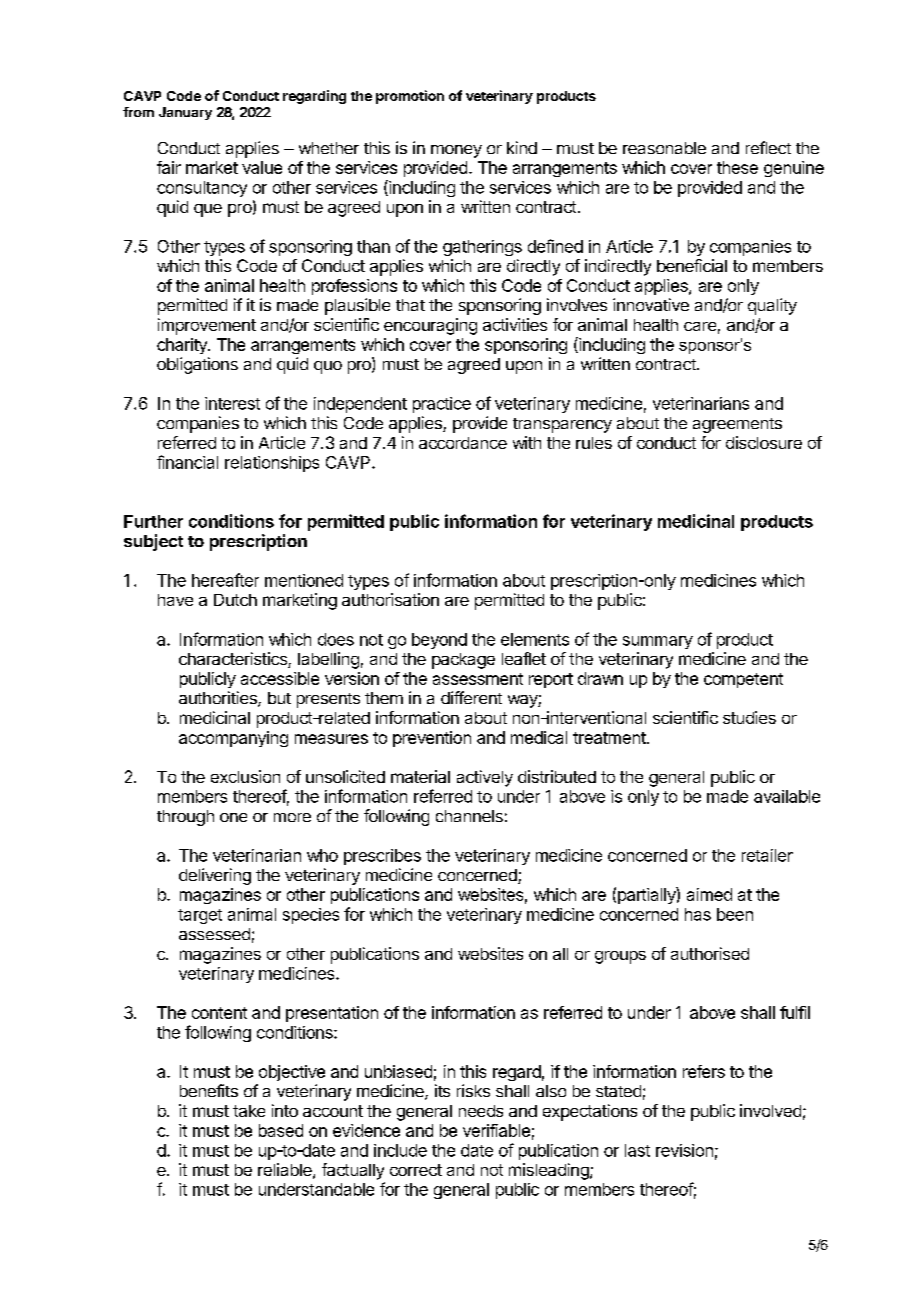 This document has height=1308, width=924. What do you see at coordinates (185, 113) in the document?
I see `January` at bounding box center [185, 113].
